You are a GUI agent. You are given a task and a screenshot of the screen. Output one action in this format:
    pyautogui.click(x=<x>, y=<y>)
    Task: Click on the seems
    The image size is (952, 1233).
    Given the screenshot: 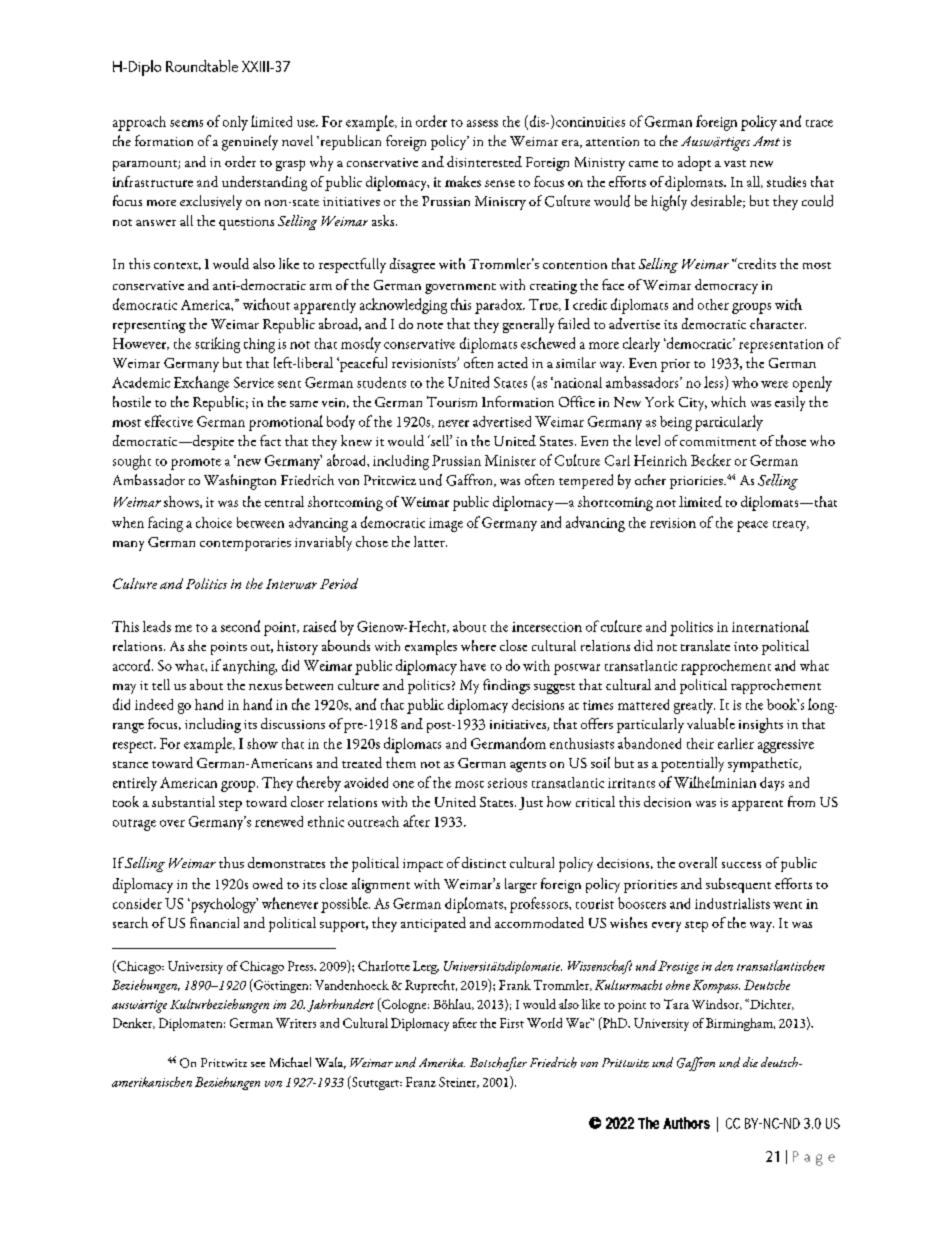 What is the action you would take?
    pyautogui.click(x=186, y=123)
